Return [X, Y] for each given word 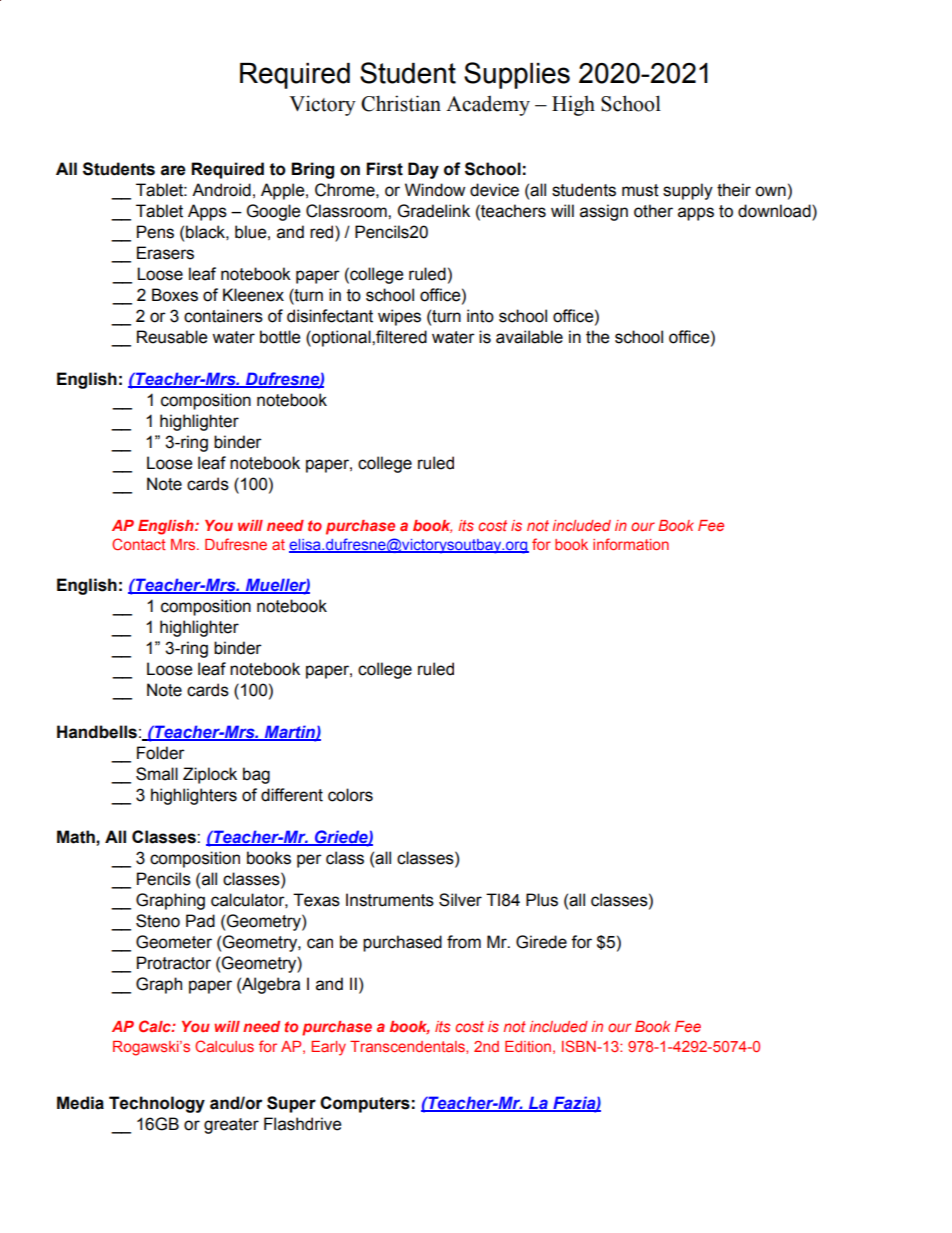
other [653, 211]
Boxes [175, 295]
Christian [401, 103]
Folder [161, 753]
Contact [139, 544]
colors [350, 795]
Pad [200, 921]
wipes [399, 317]
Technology [157, 1104]
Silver [460, 900]
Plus [542, 900]
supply [688, 191]
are [173, 170]
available [529, 337]
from [464, 942]
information [631, 544]
